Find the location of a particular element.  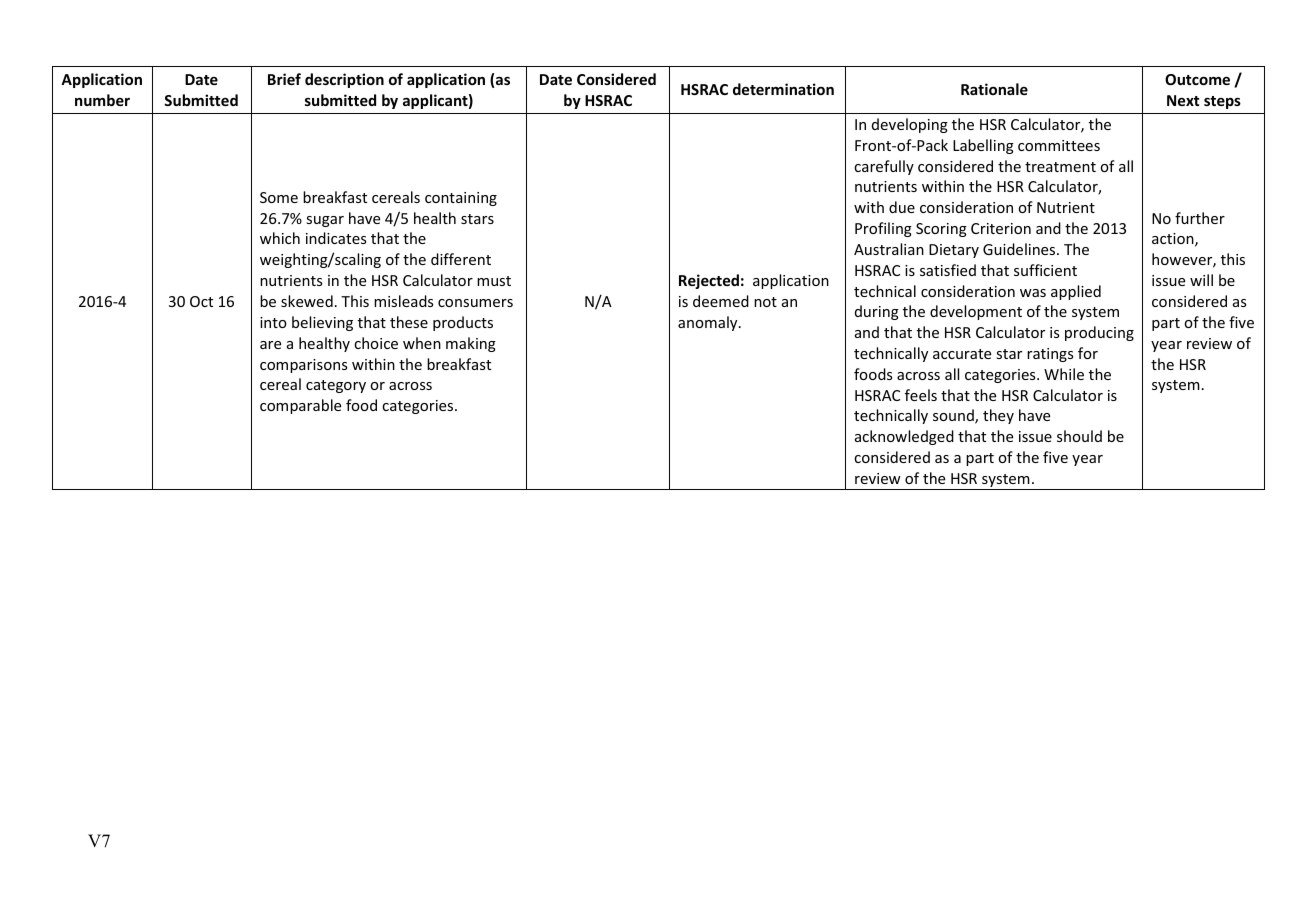

Rejected is located at coordinates (709, 281).
